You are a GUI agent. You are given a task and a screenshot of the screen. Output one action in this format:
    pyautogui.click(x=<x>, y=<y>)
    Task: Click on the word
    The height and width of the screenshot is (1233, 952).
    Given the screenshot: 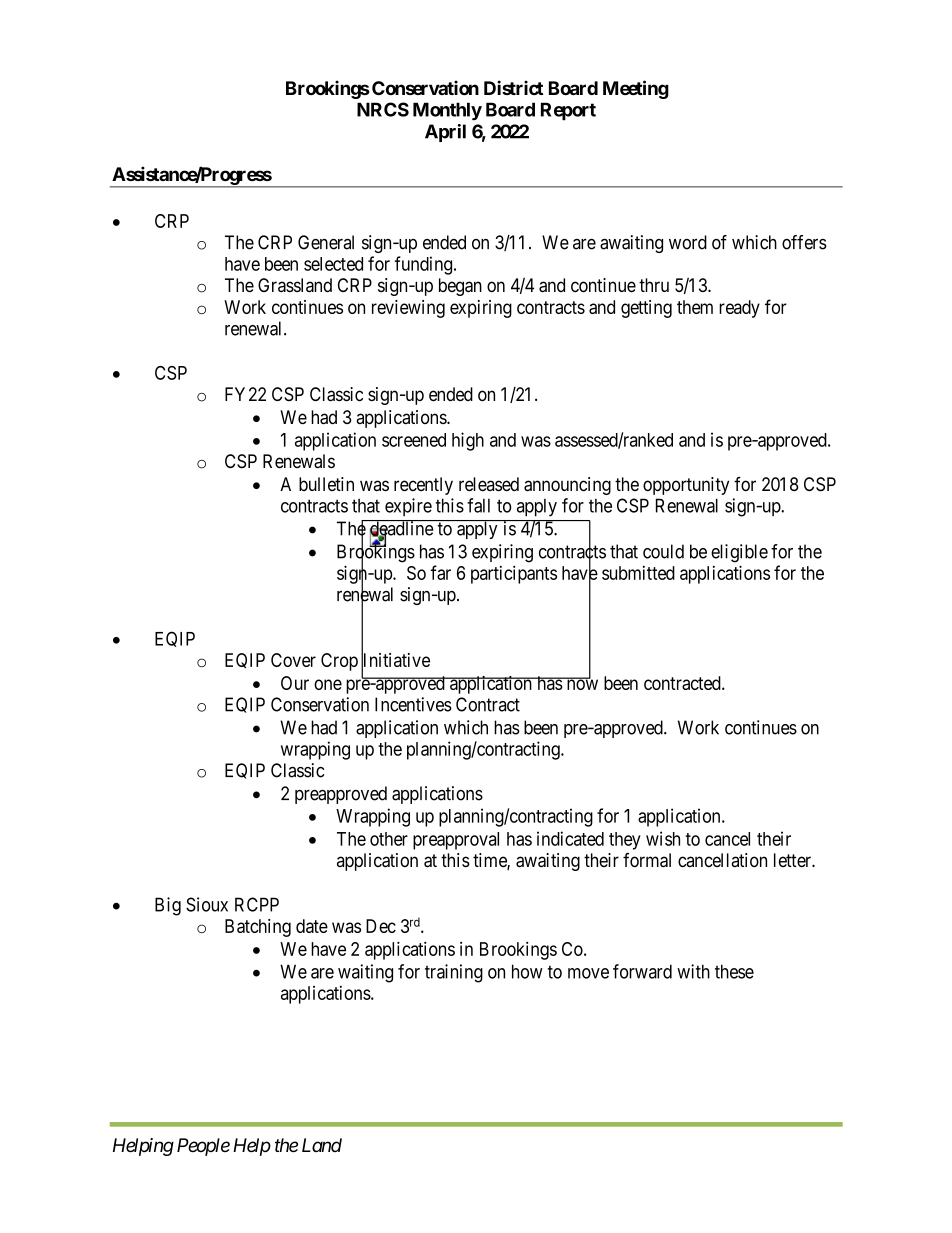 What is the action you would take?
    pyautogui.click(x=688, y=242)
